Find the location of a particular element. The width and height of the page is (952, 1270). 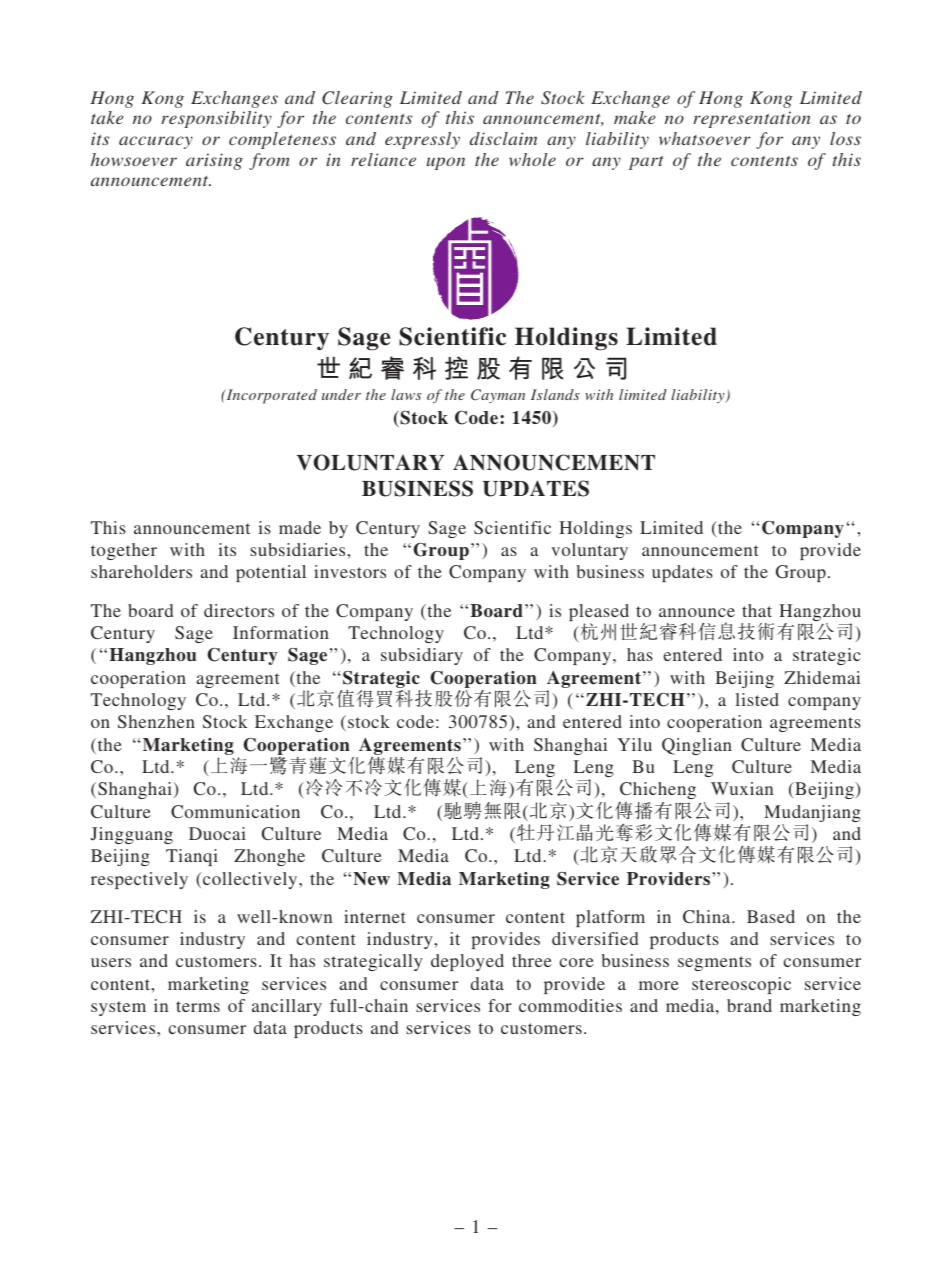

terms is located at coordinates (198, 1006).
